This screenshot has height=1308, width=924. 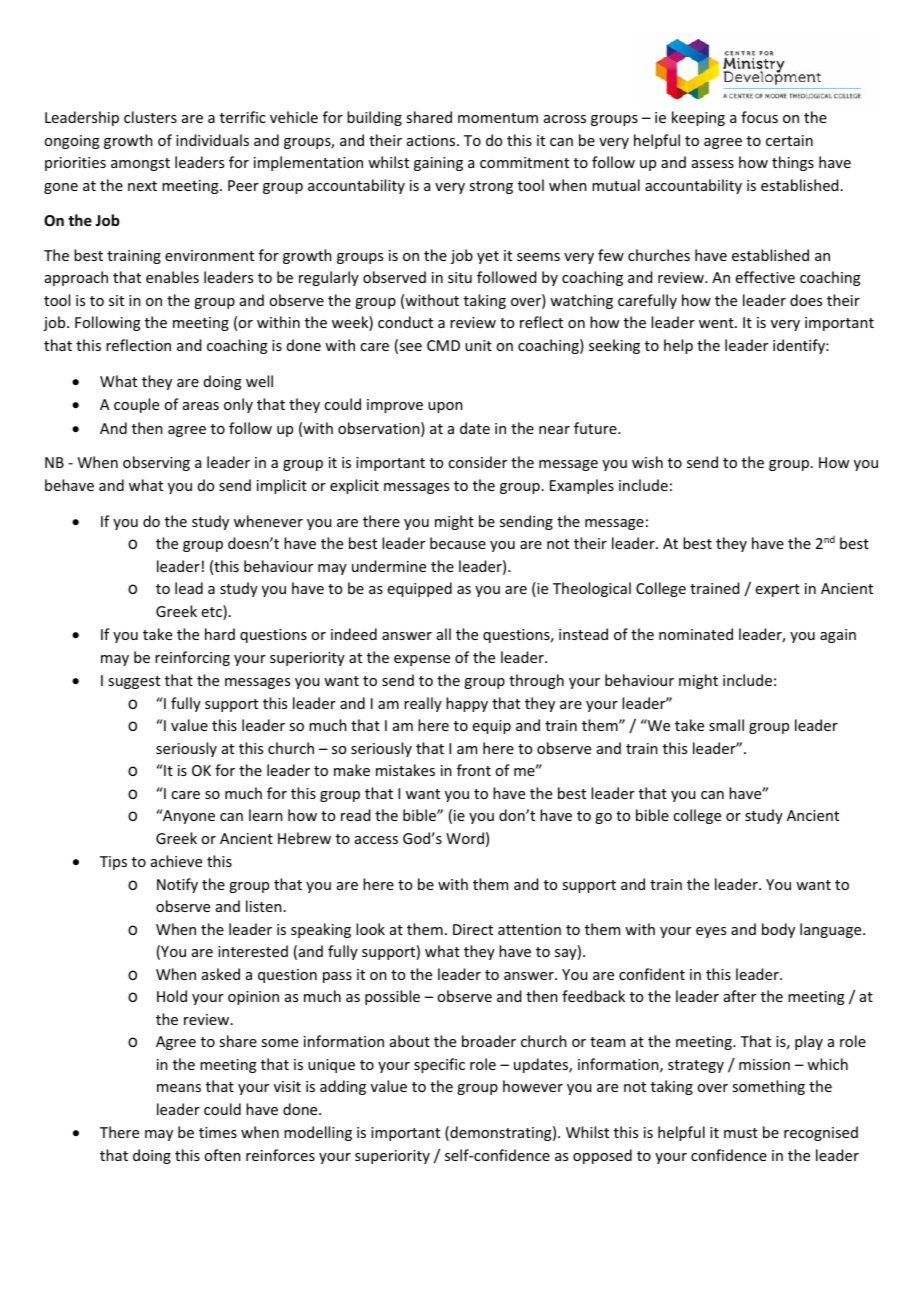 What do you see at coordinates (713, 164) in the screenshot?
I see `assess` at bounding box center [713, 164].
